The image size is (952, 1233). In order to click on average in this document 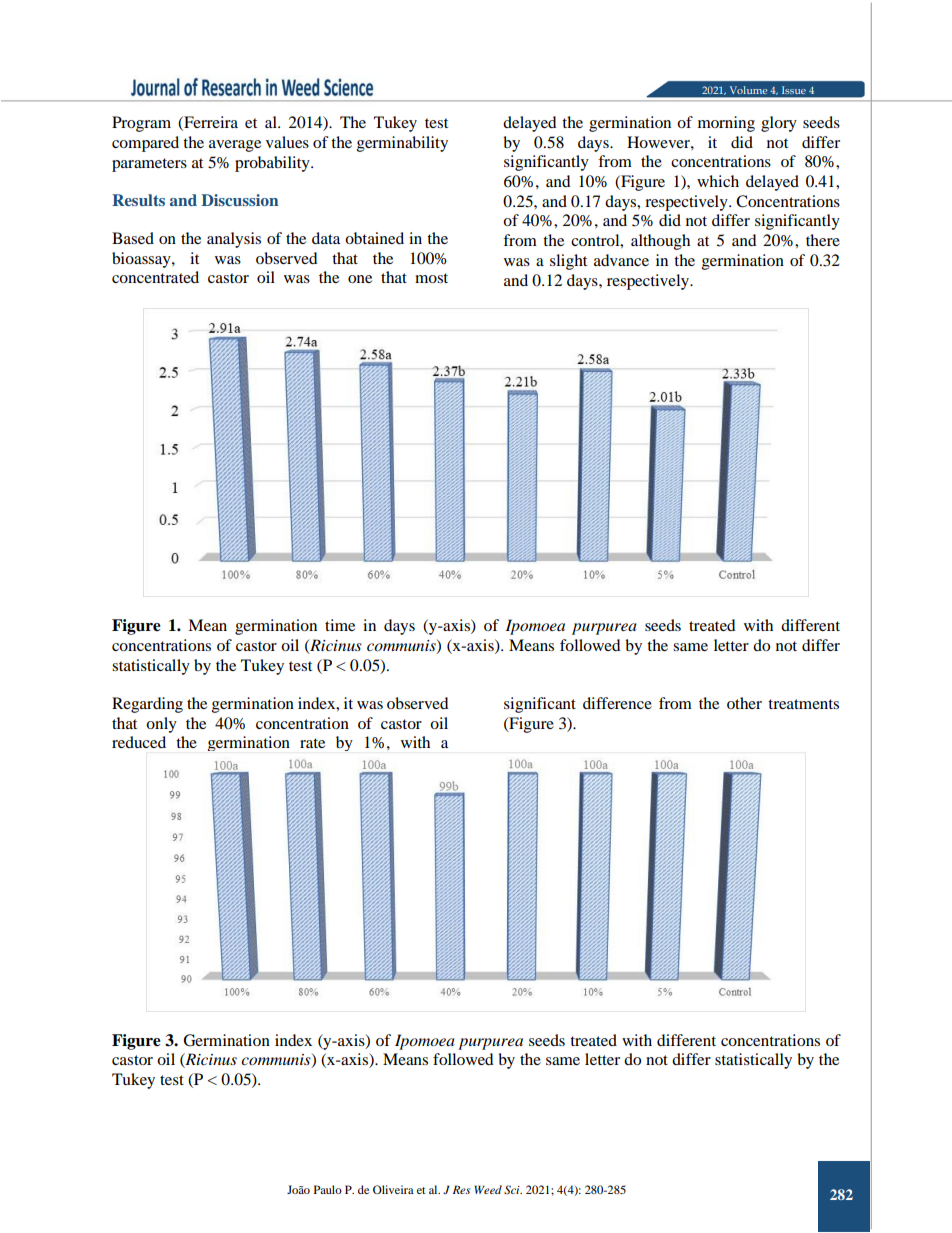, I will do `click(235, 146)`.
